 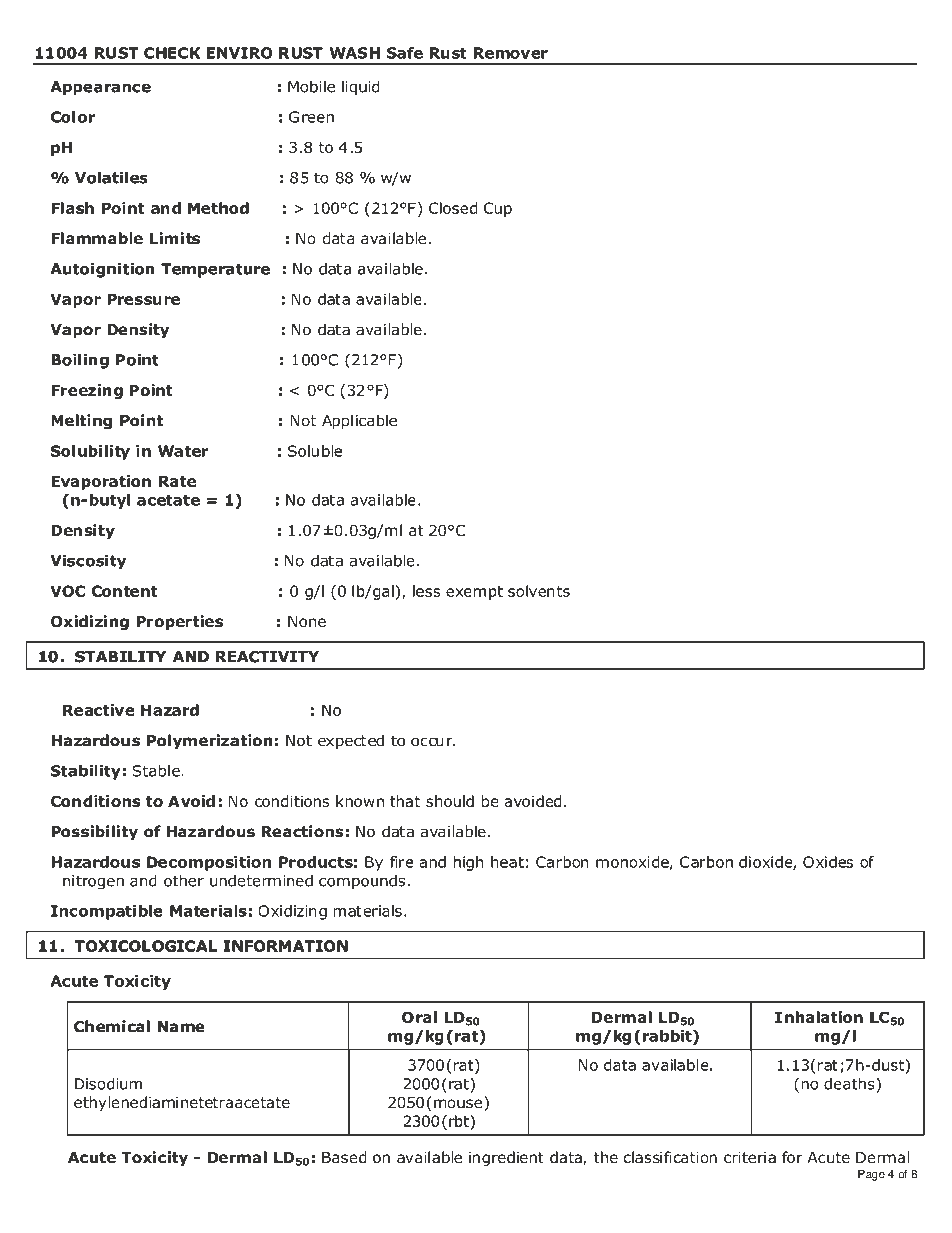 I want to click on Cup, so click(x=498, y=209).
